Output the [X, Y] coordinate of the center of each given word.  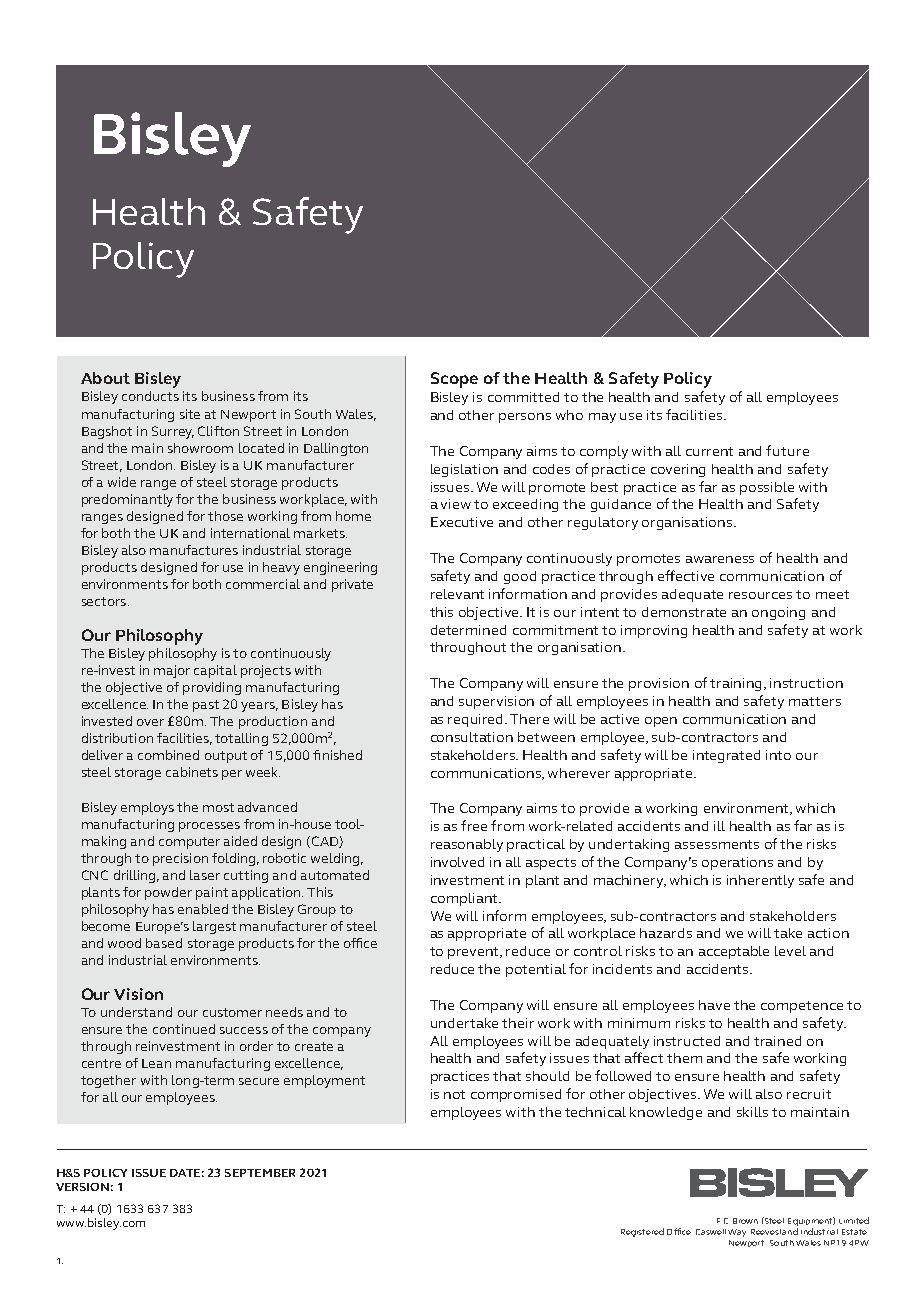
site [190, 414]
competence [802, 1007]
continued [184, 1029]
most [218, 807]
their [518, 1023]
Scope [454, 380]
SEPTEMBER [260, 1173]
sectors [104, 601]
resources [760, 595]
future [787, 450]
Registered [642, 1232]
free [474, 825]
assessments [717, 844]
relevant [457, 594]
